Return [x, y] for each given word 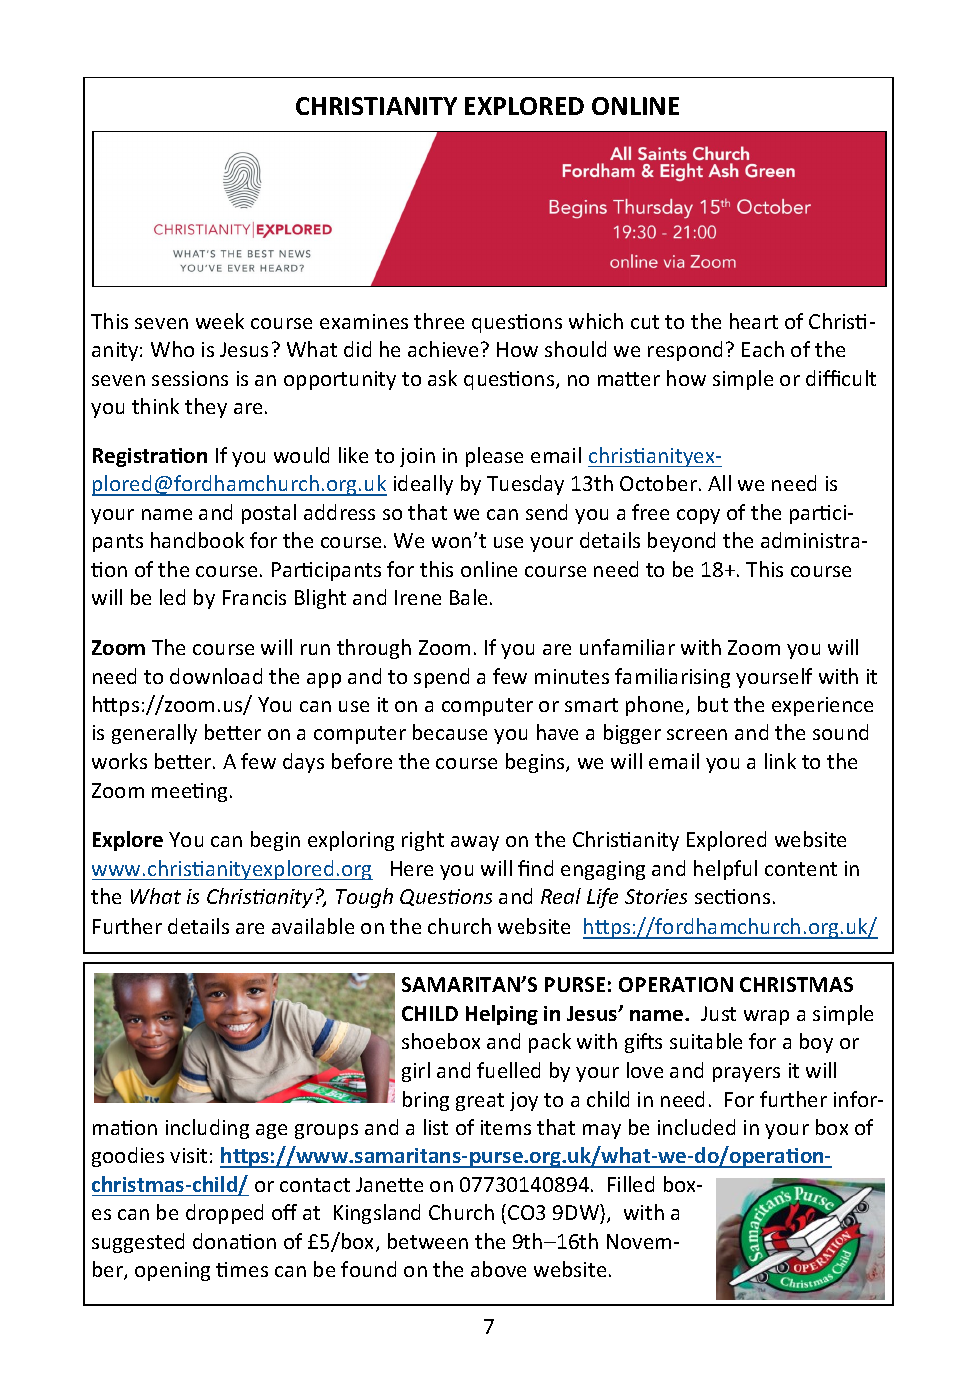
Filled [631, 1184]
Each [763, 349]
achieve [443, 349]
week [220, 321]
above [498, 1269]
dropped [224, 1214]
